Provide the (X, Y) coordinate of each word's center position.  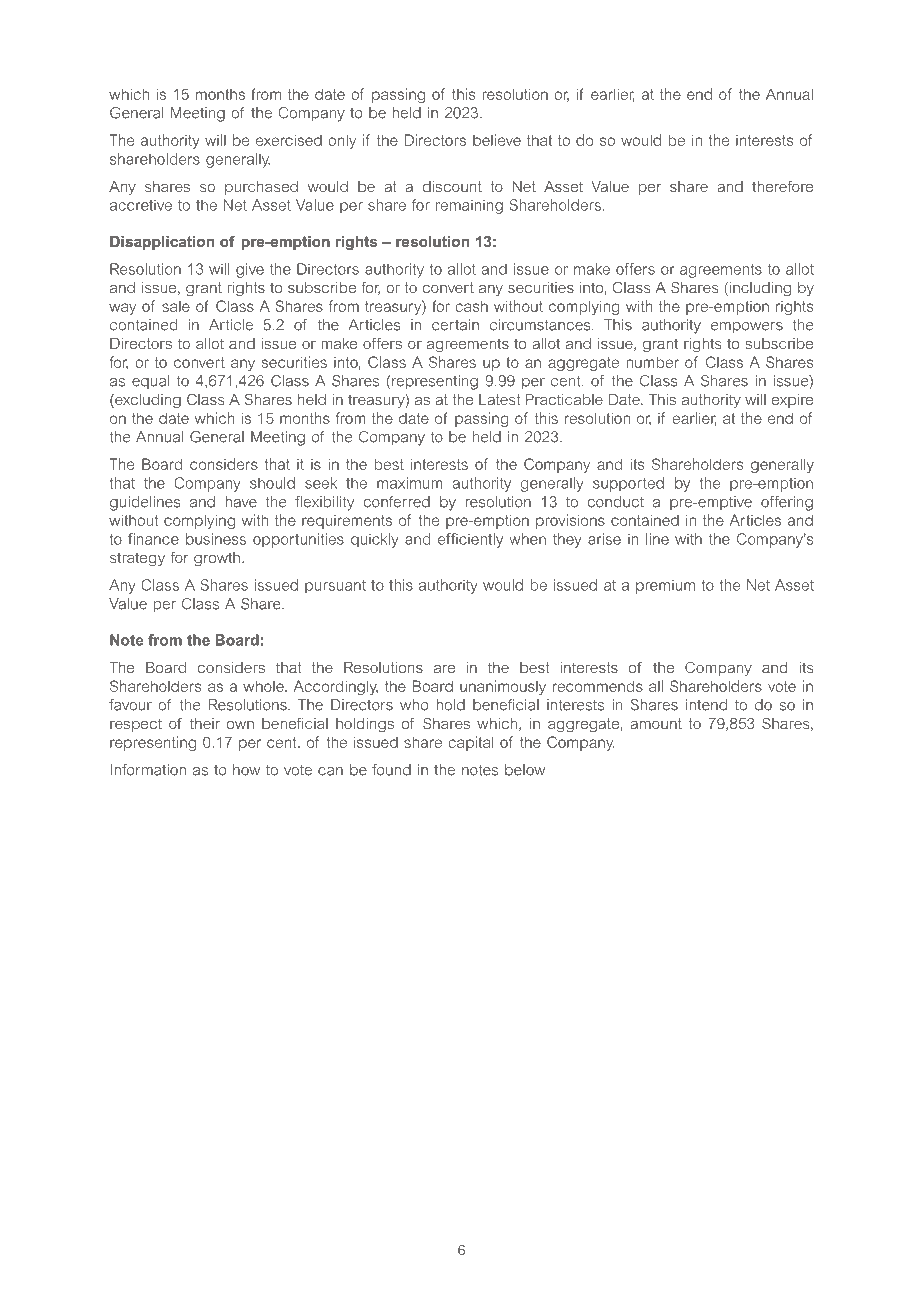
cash (471, 306)
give (250, 270)
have (241, 502)
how (246, 770)
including (760, 289)
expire (792, 401)
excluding (147, 401)
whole (264, 686)
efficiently (470, 540)
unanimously (503, 687)
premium (665, 586)
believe (497, 140)
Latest (500, 399)
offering (787, 503)
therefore (782, 186)
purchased (261, 188)
